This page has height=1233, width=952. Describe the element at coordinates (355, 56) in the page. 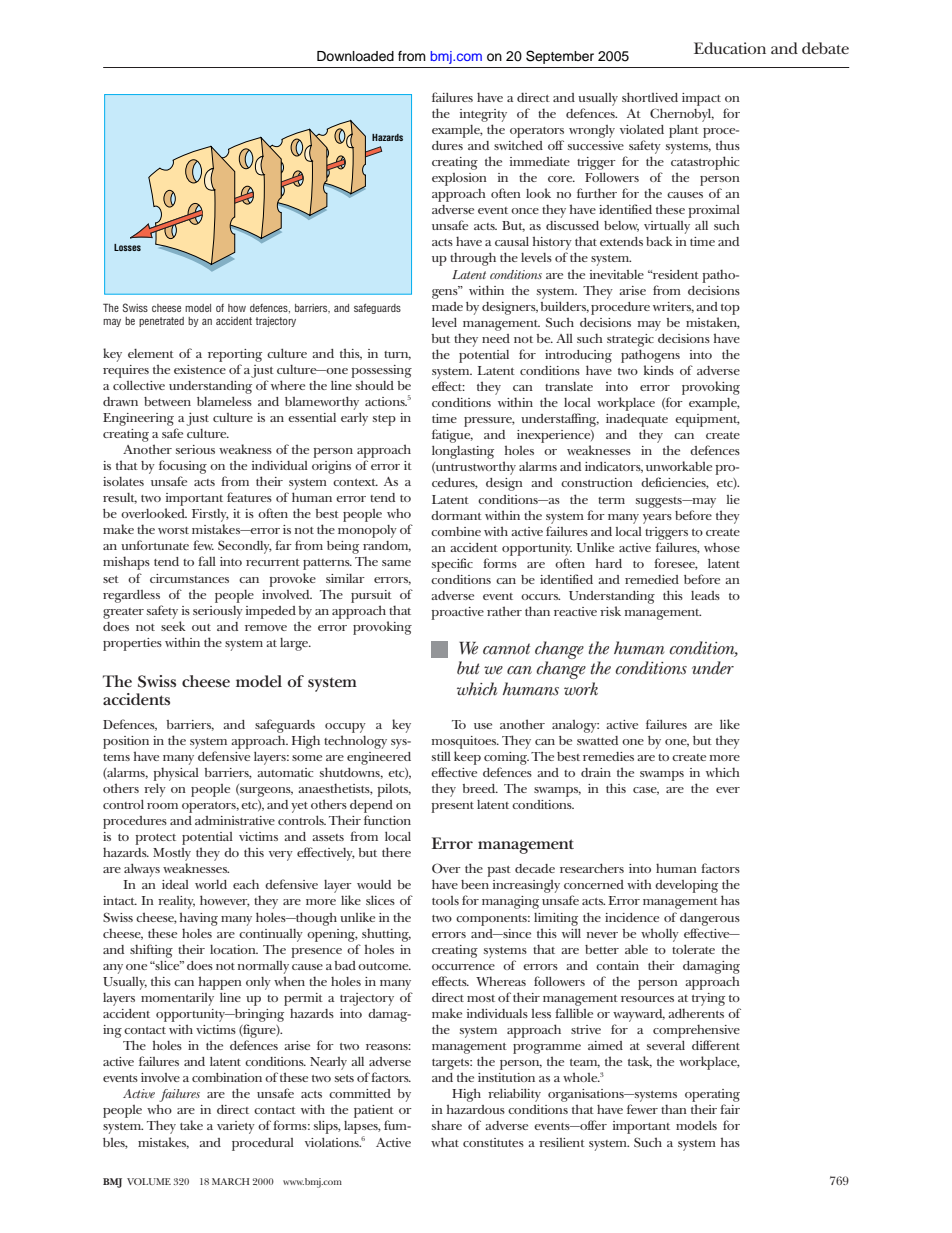

I see `Downloaded` at that location.
